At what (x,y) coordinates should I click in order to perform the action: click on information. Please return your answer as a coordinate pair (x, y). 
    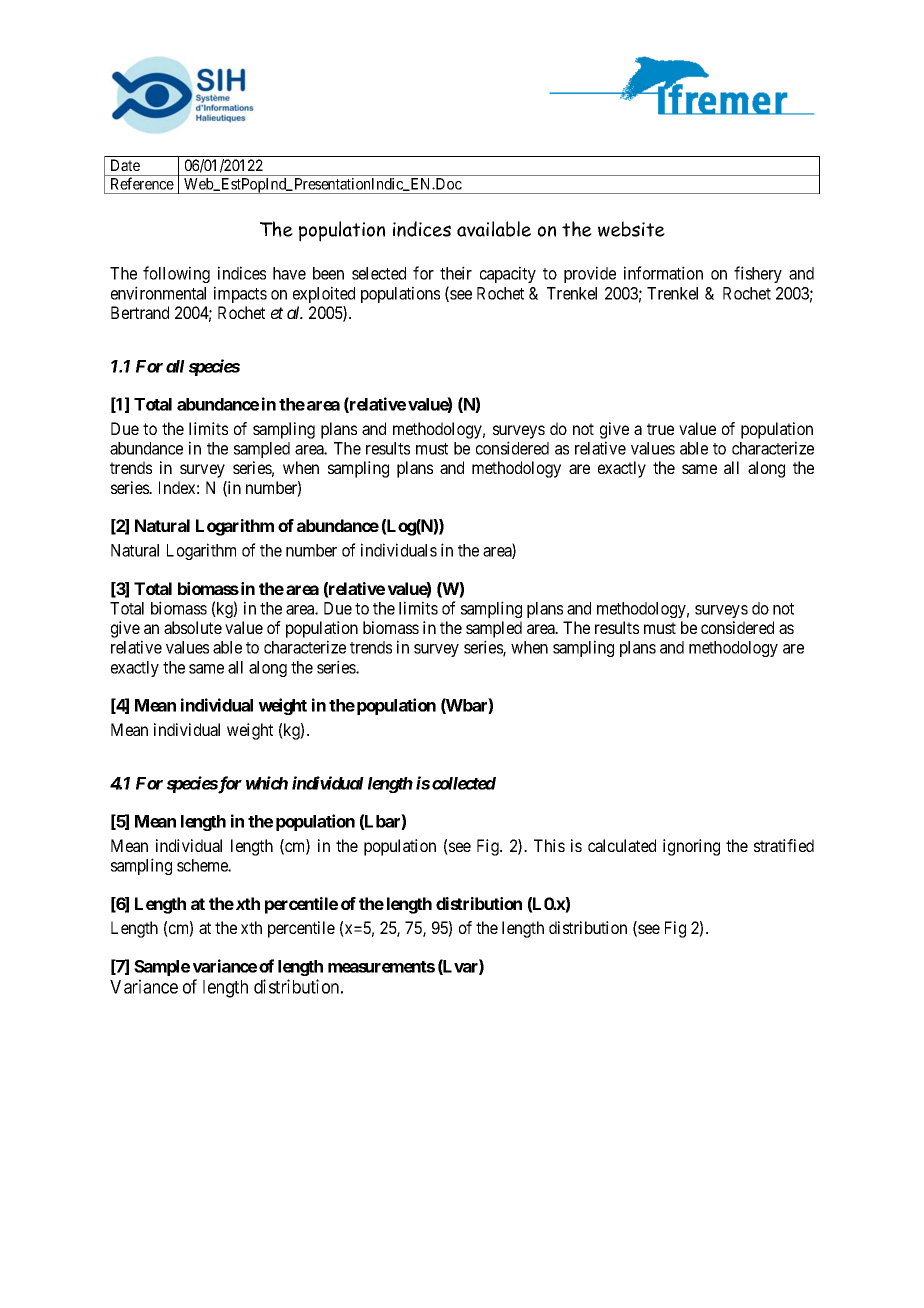
    Looking at the image, I should click on (663, 273).
